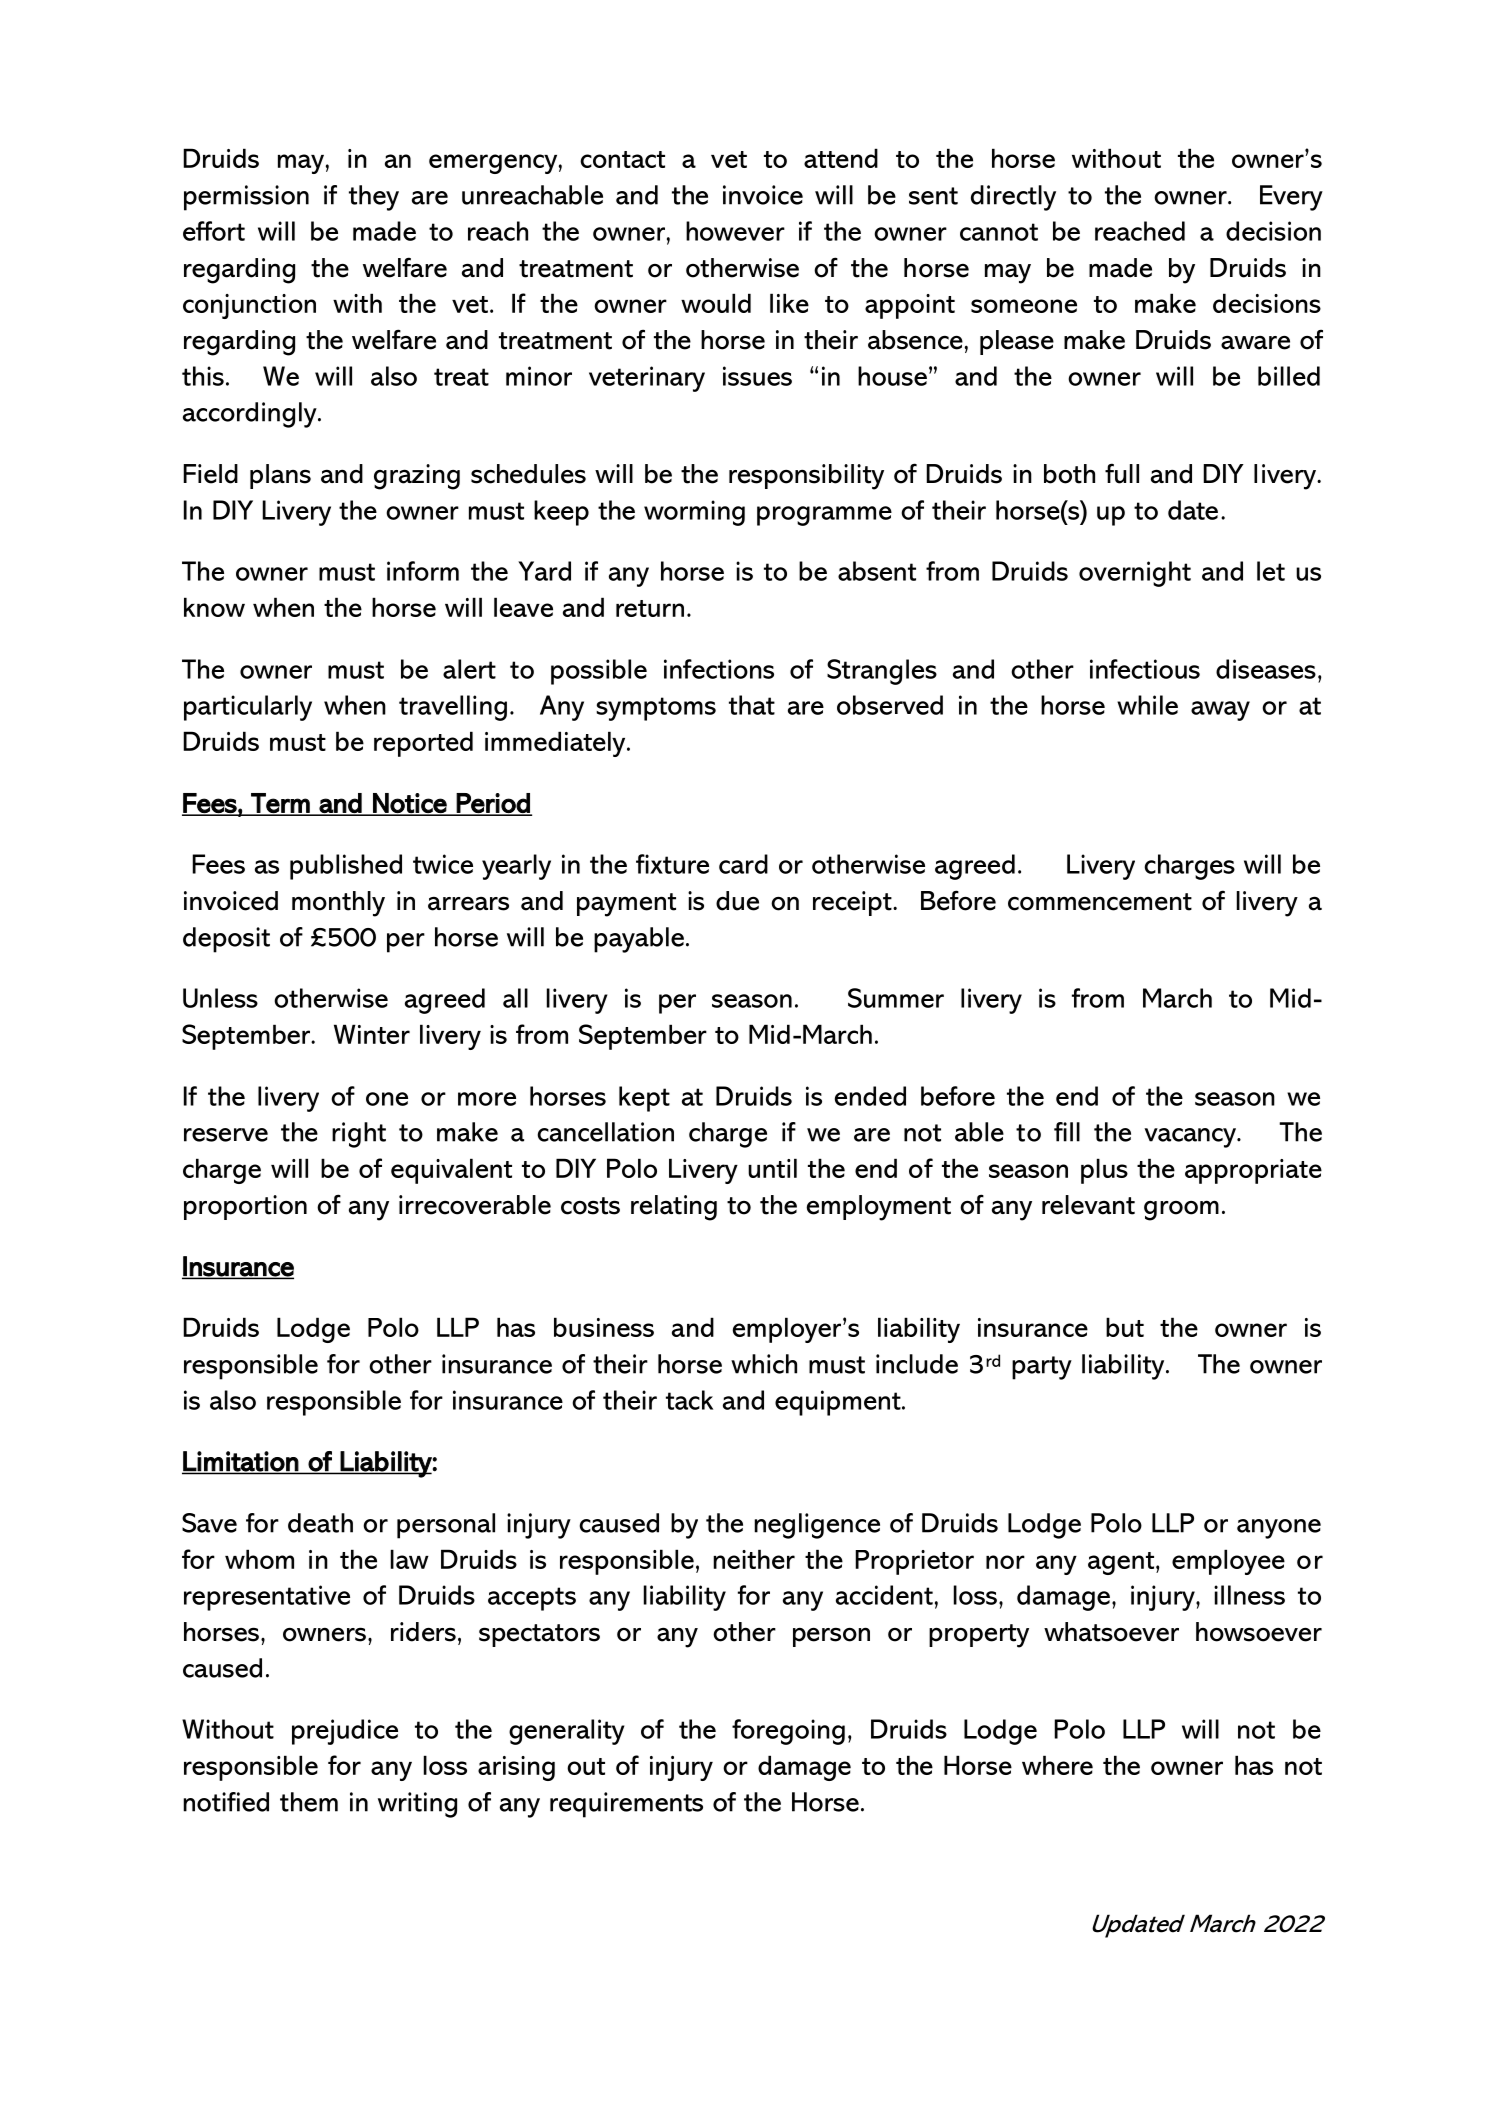 The height and width of the screenshot is (2126, 1504). What do you see at coordinates (345, 1732) in the screenshot?
I see `prejudice` at bounding box center [345, 1732].
